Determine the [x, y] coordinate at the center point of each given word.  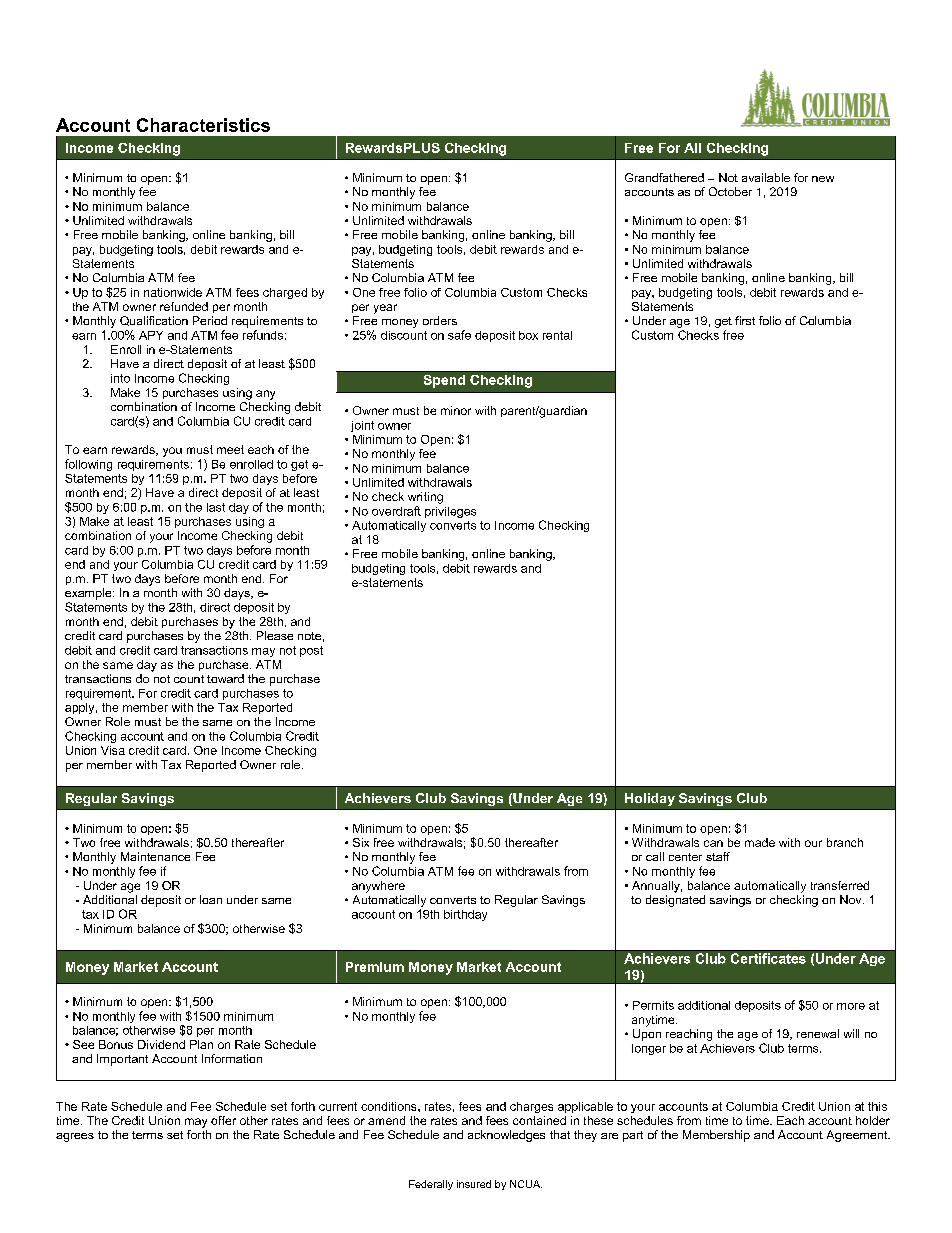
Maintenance [155, 856]
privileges [450, 512]
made [760, 842]
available [766, 177]
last [216, 507]
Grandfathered [664, 177]
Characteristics [203, 125]
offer [223, 1120]
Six [361, 842]
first [745, 320]
